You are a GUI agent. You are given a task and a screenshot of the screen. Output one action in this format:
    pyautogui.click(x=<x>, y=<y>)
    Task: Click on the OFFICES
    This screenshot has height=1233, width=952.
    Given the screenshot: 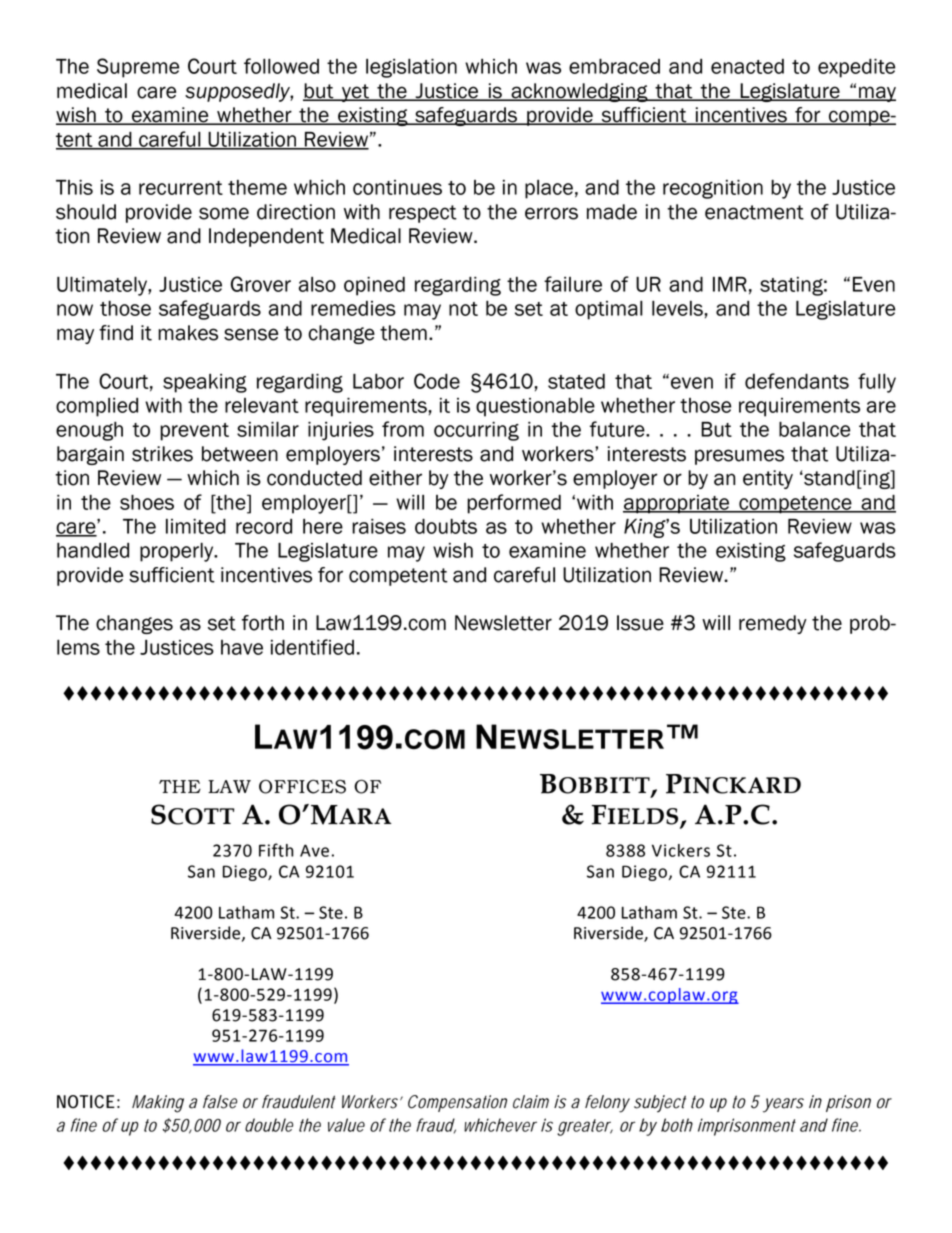 What is the action you would take?
    pyautogui.click(x=302, y=786)
